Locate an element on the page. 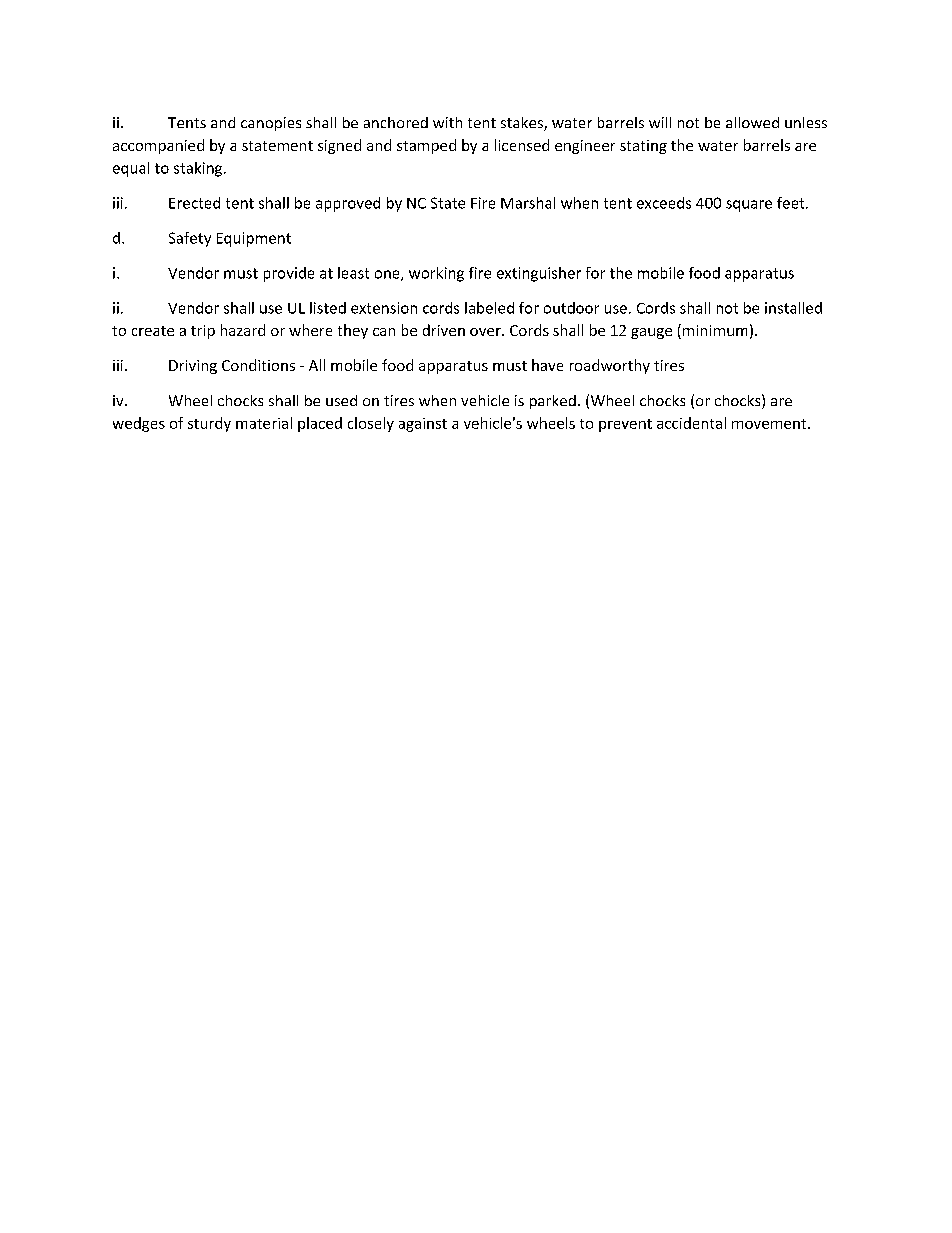  Marshal is located at coordinates (528, 203).
